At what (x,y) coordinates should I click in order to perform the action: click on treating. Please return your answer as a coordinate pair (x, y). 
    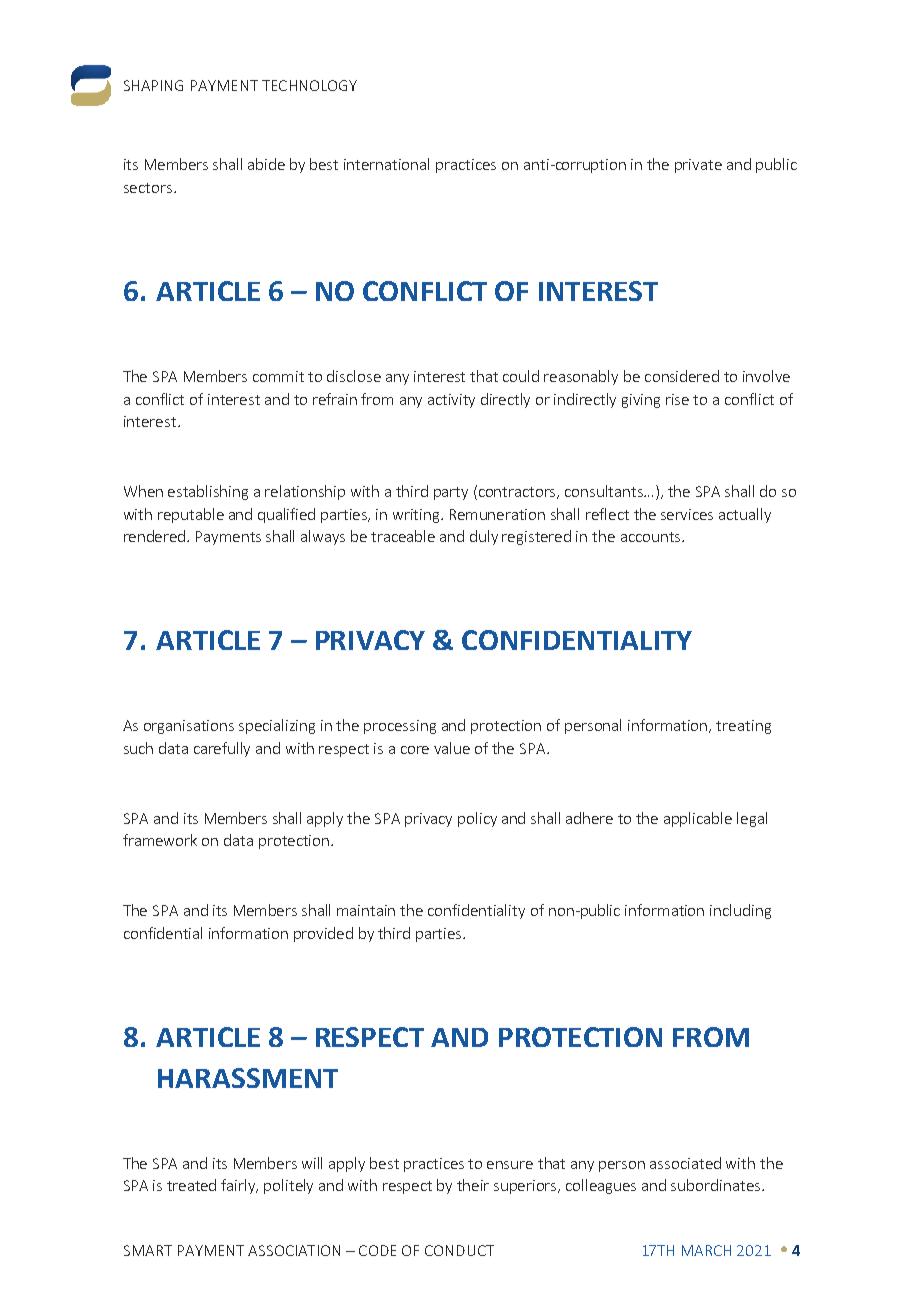
    Looking at the image, I should click on (743, 727).
